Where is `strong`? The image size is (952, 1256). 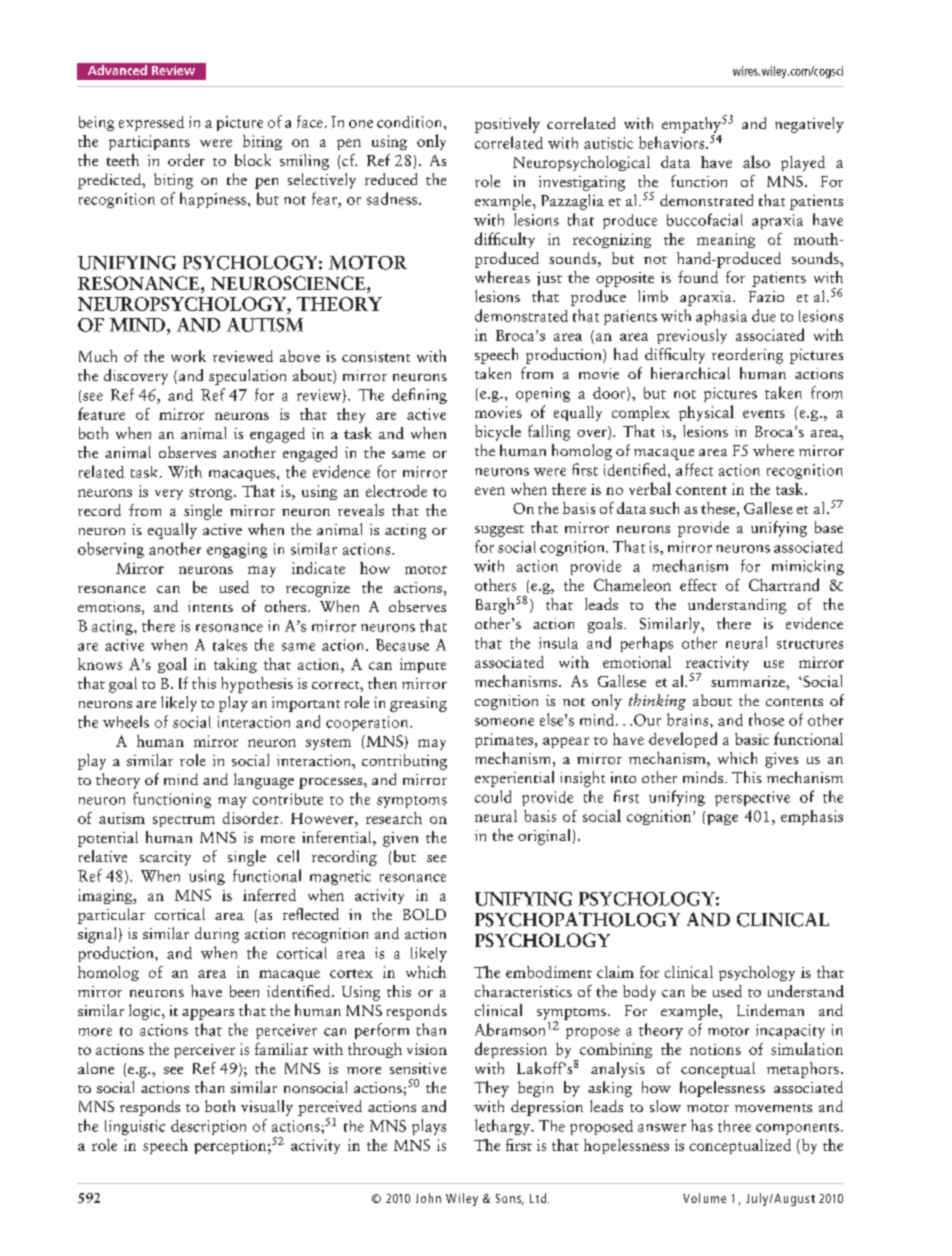
strong is located at coordinates (212, 494).
